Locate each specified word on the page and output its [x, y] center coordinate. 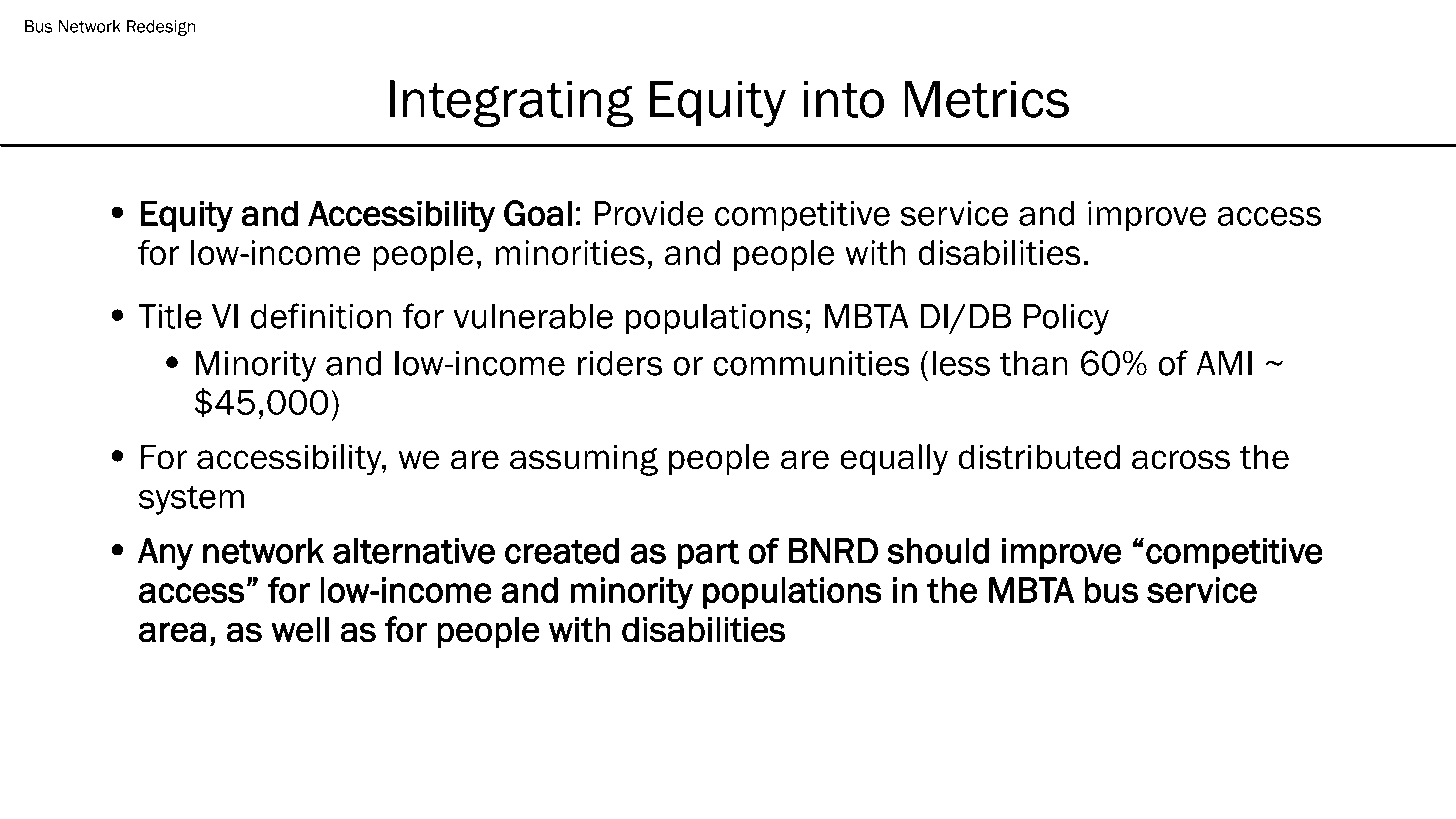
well [300, 629]
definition [321, 316]
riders [620, 363]
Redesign [161, 28]
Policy [1066, 319]
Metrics [986, 99]
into [843, 99]
